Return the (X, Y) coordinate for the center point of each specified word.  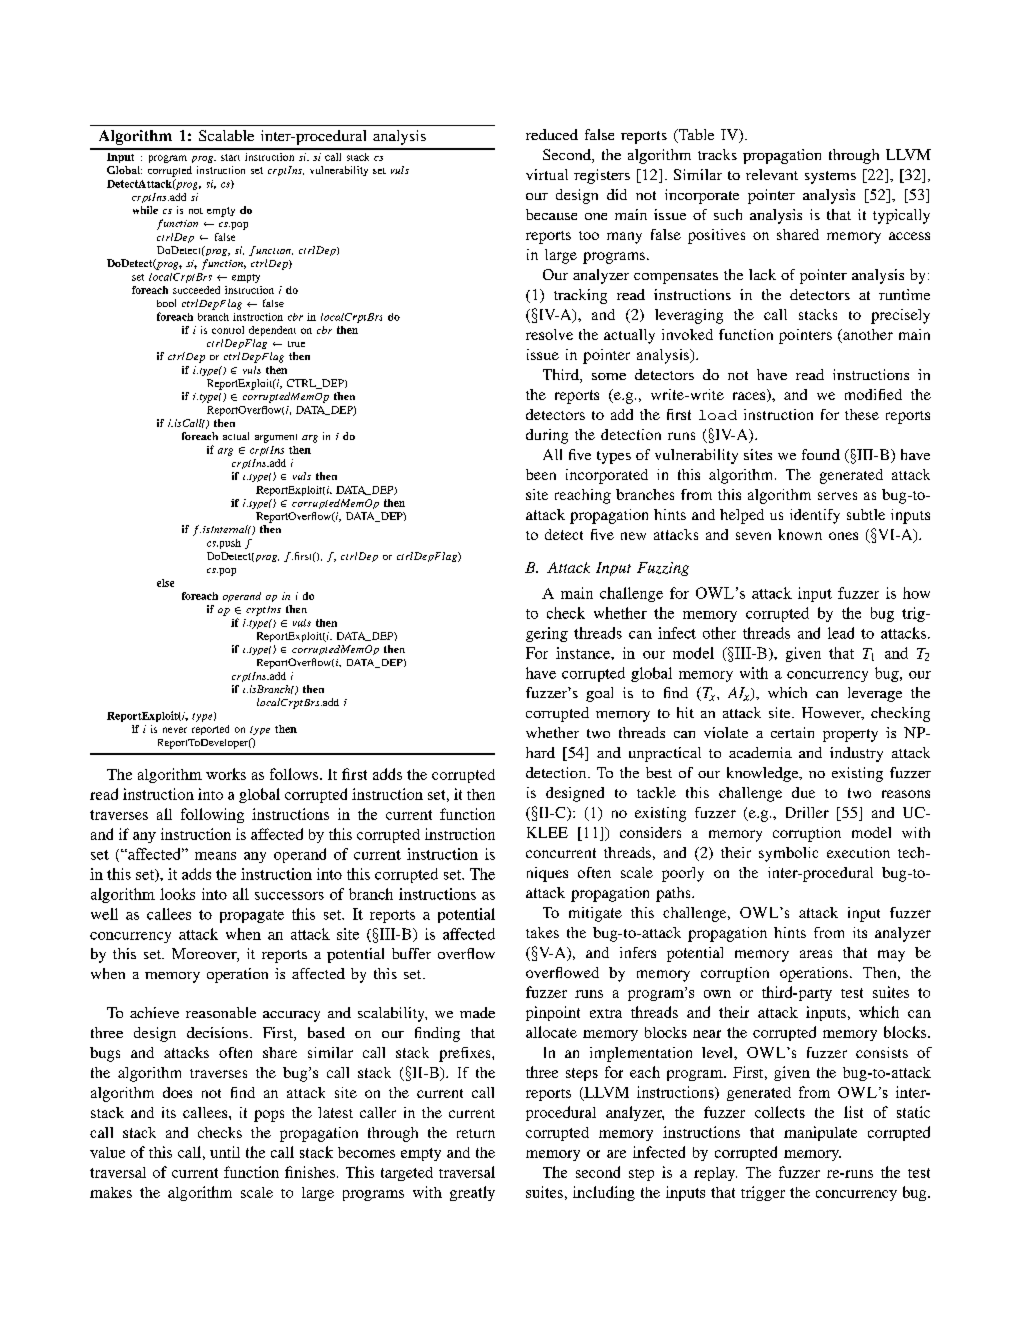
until (225, 1152)
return (476, 1133)
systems (830, 177)
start (230, 157)
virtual (547, 174)
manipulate (820, 1133)
